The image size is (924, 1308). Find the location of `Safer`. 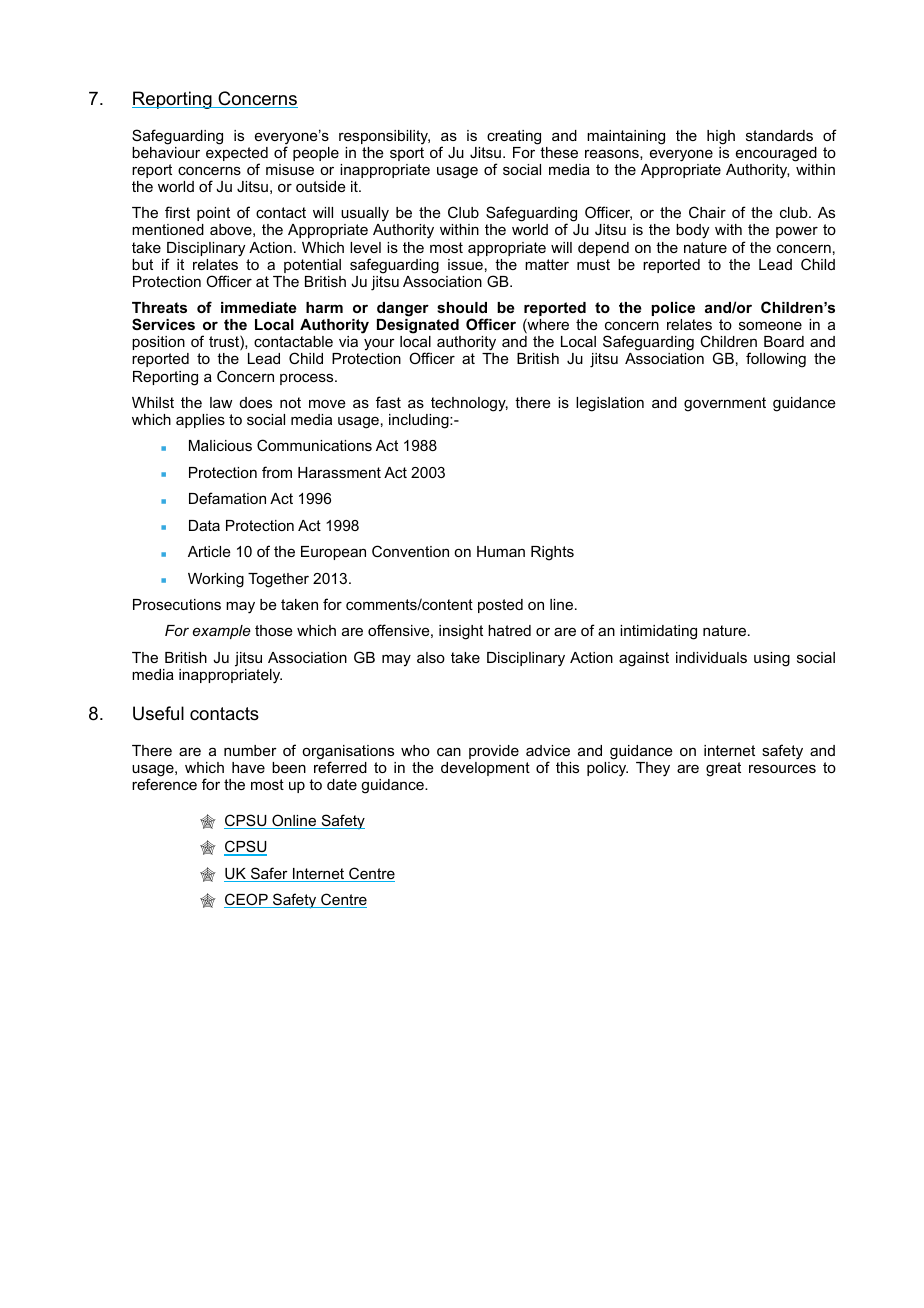

Safer is located at coordinates (269, 874).
